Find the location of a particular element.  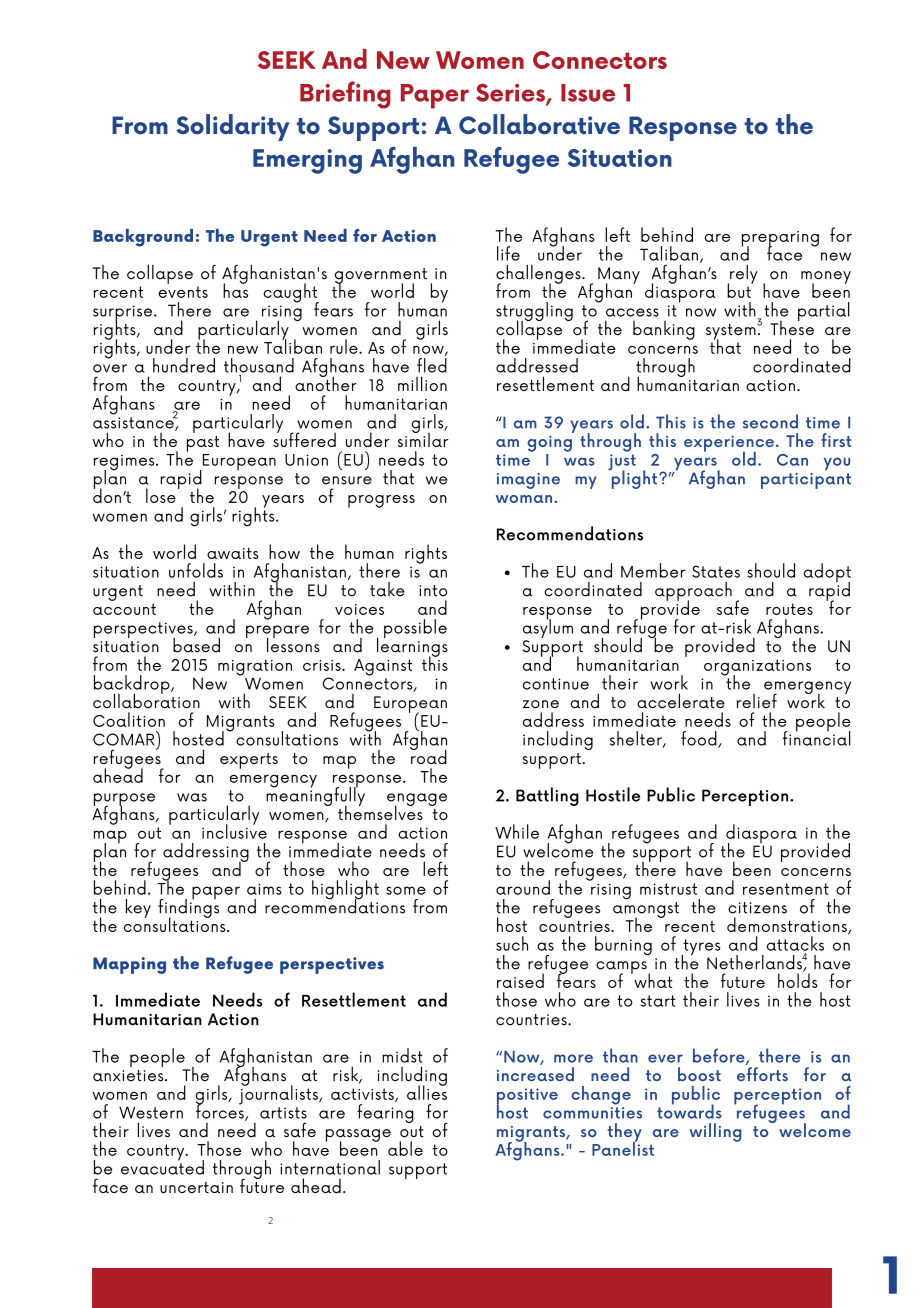

past is located at coordinates (203, 443).
